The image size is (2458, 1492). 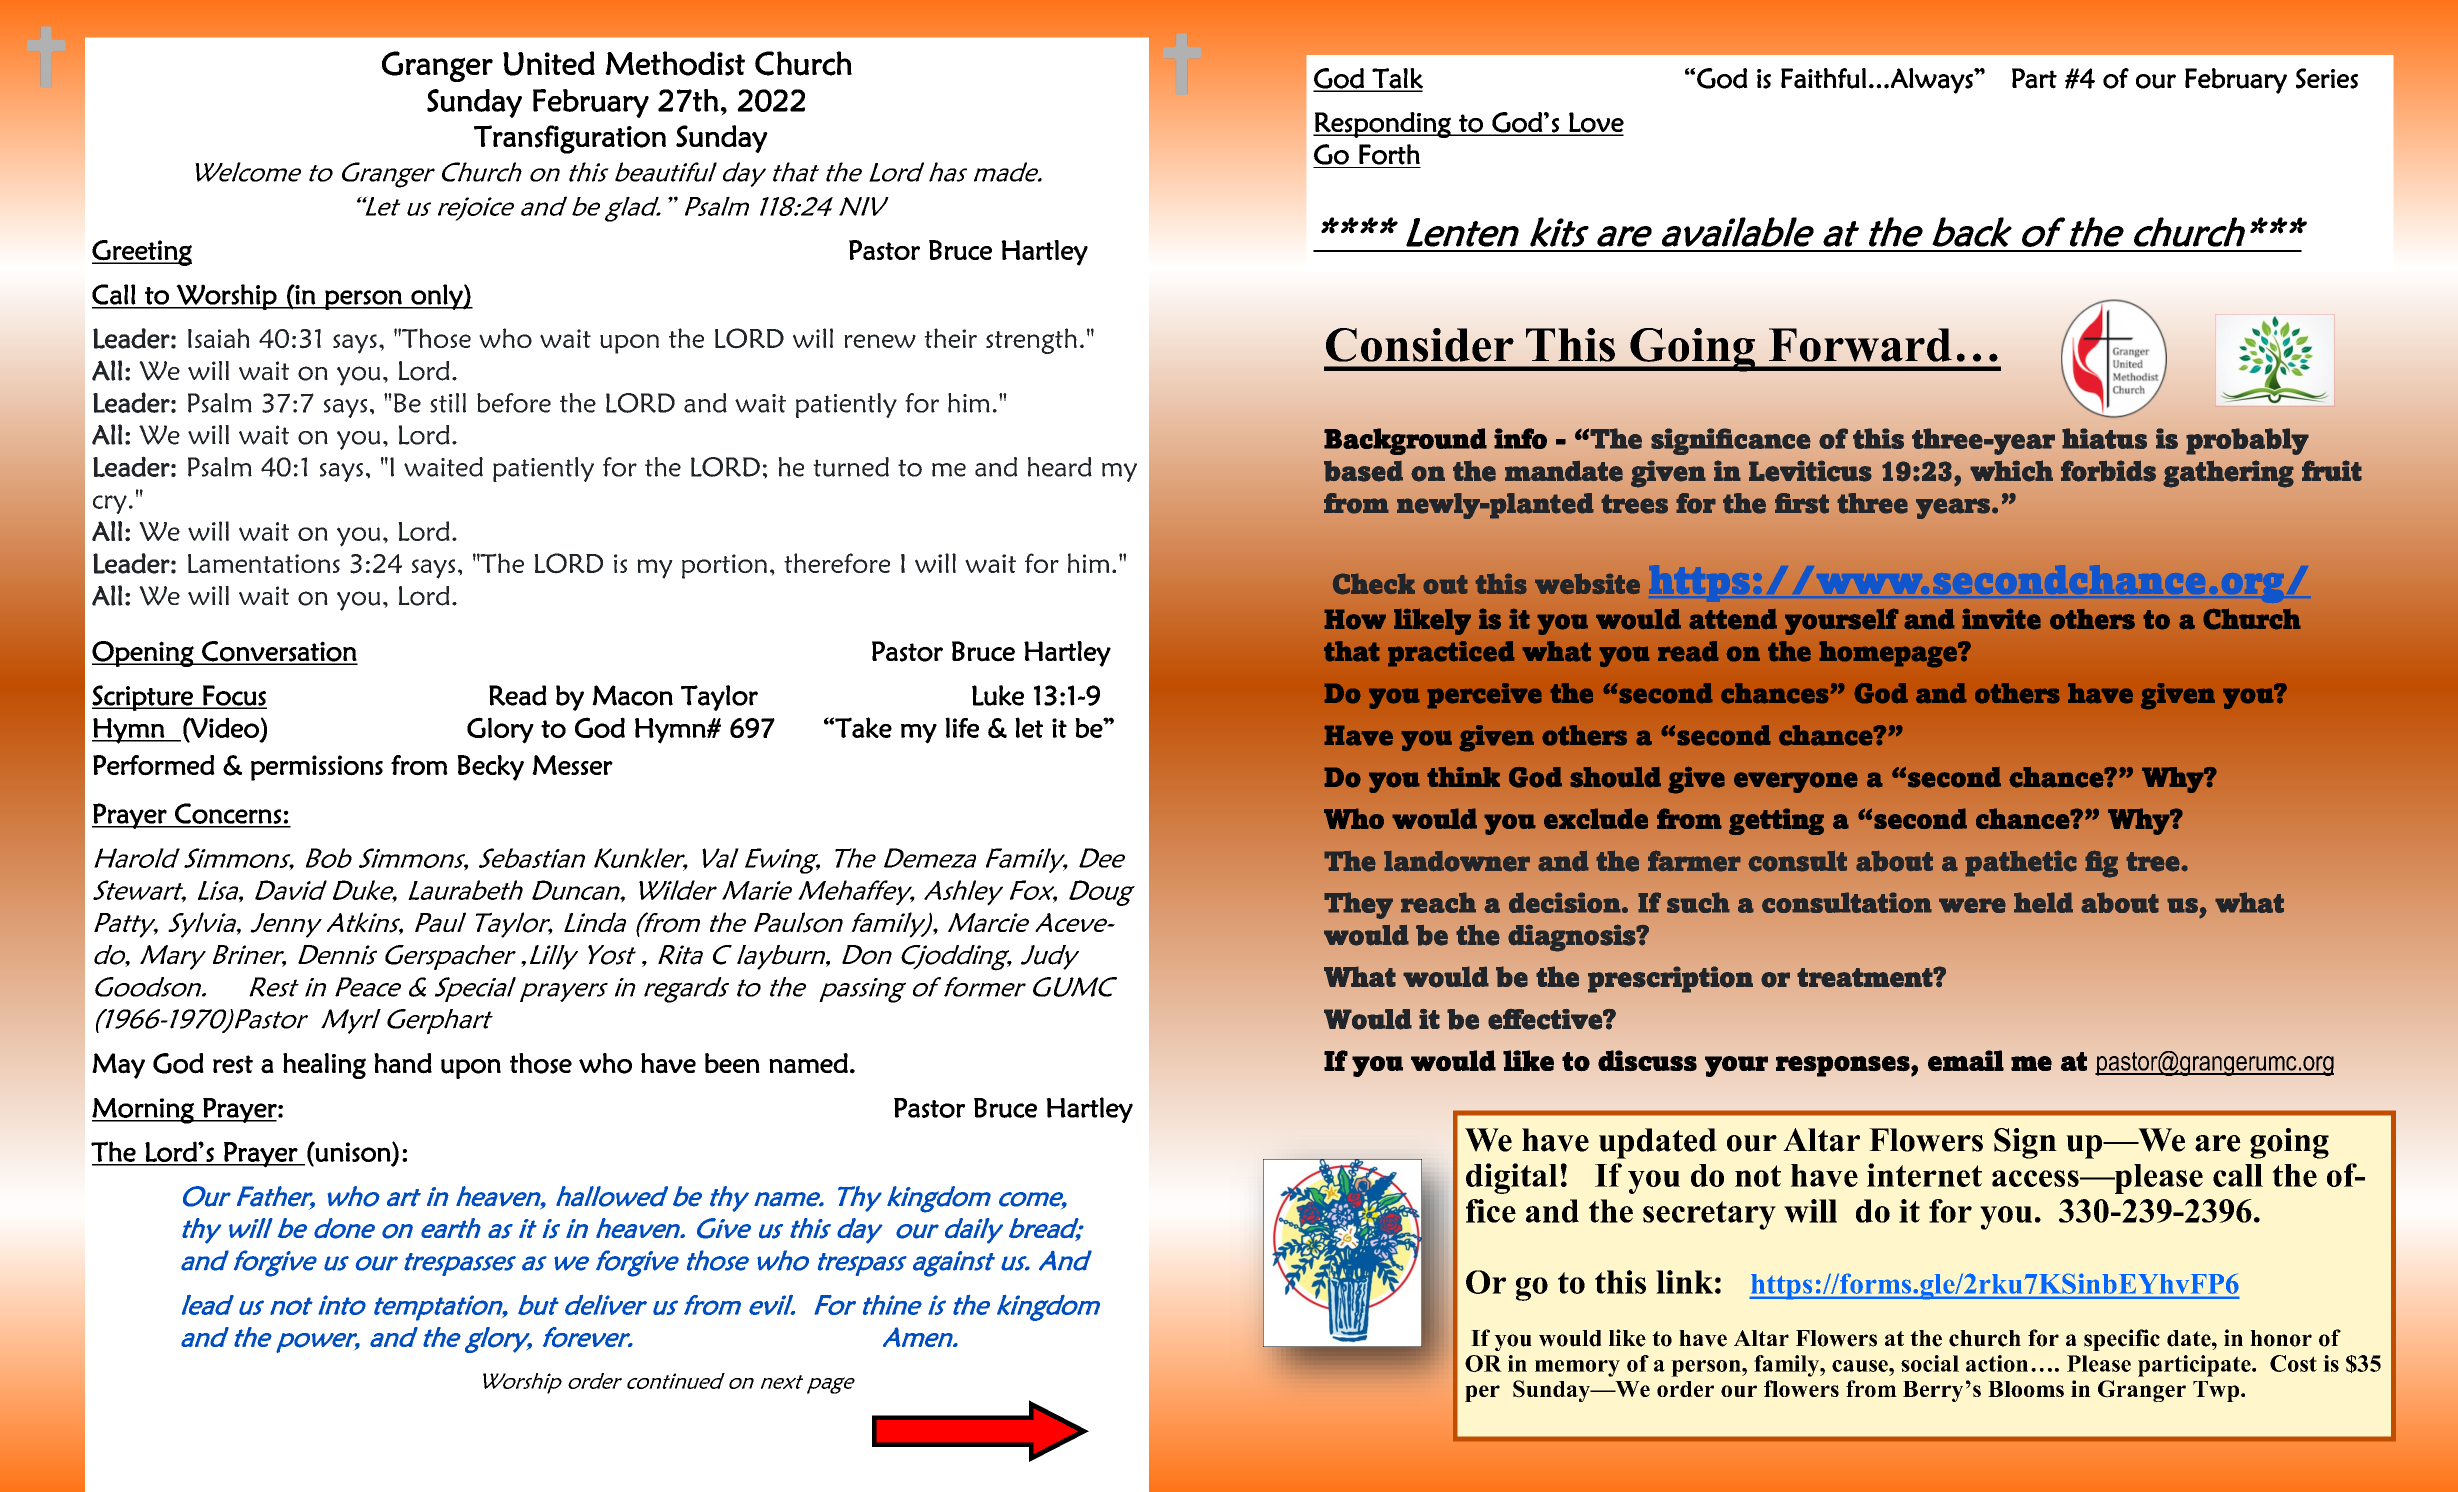 I want to click on Luke, so click(x=998, y=695).
